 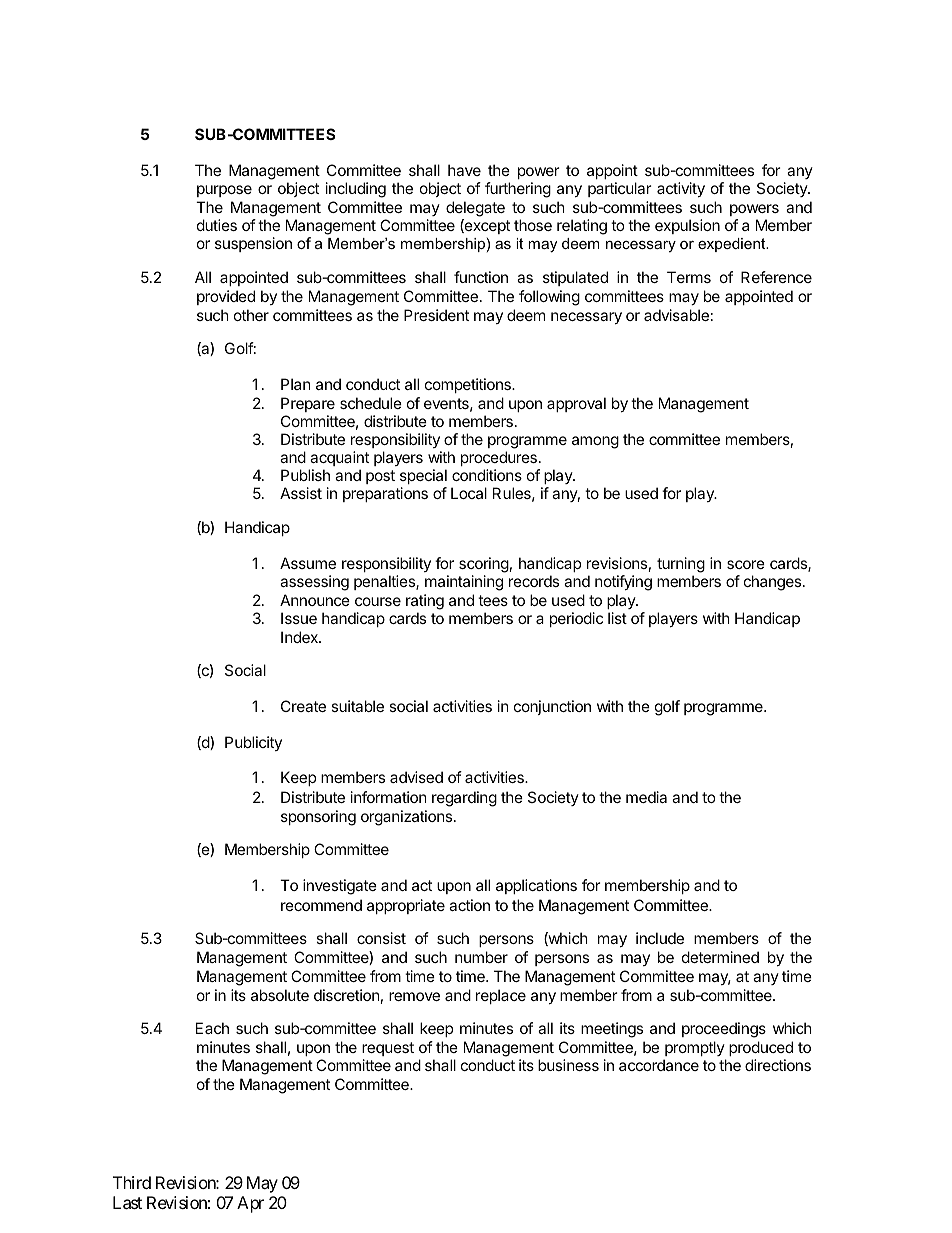 I want to click on Publicity, so click(x=253, y=743).
